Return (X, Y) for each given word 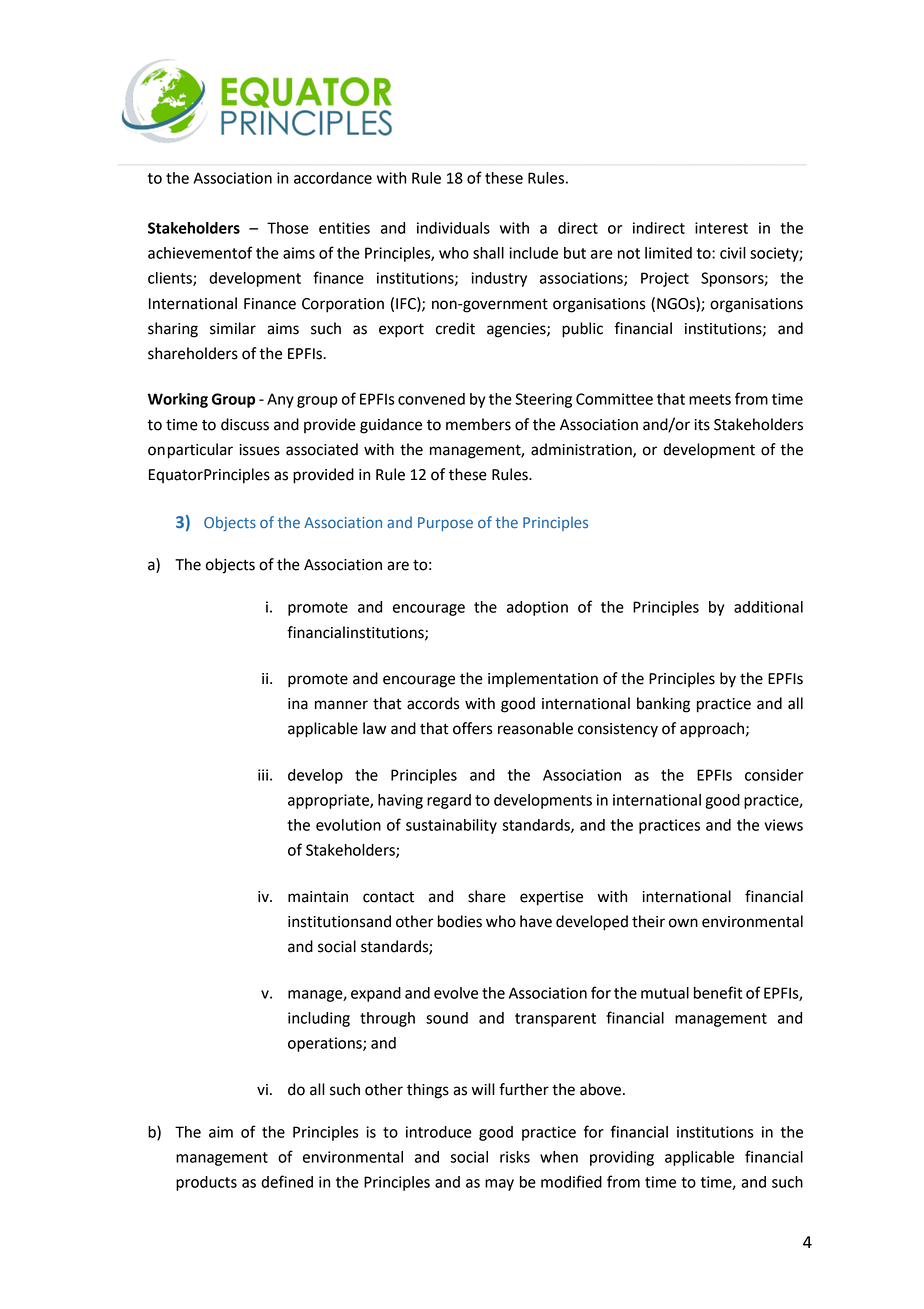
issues (259, 450)
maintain (318, 897)
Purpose (445, 524)
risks (515, 1157)
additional (768, 607)
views (783, 825)
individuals (453, 228)
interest (721, 228)
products (206, 1183)
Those (288, 228)
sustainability (451, 826)
